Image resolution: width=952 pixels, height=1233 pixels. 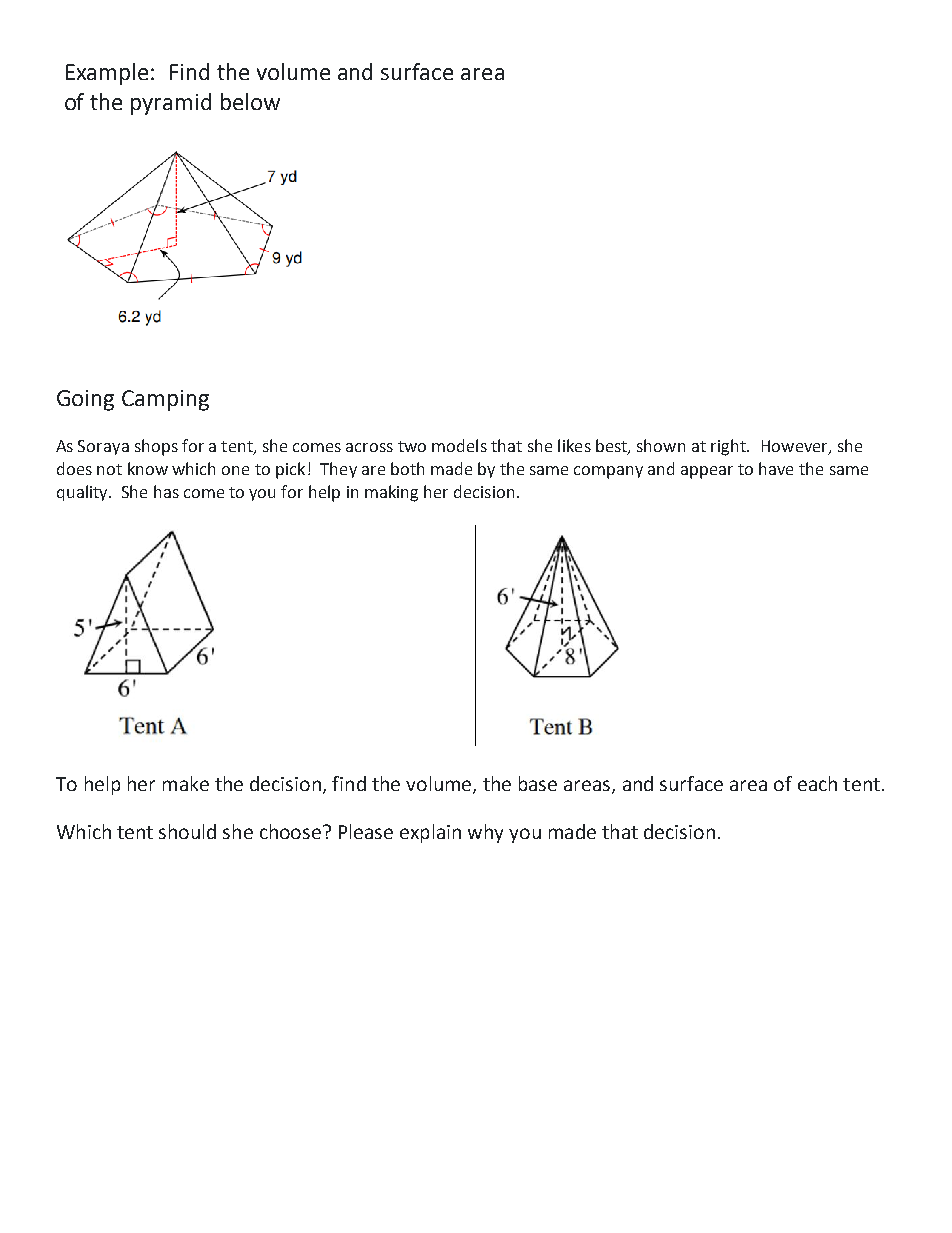 What do you see at coordinates (707, 472) in the screenshot?
I see `appear` at bounding box center [707, 472].
